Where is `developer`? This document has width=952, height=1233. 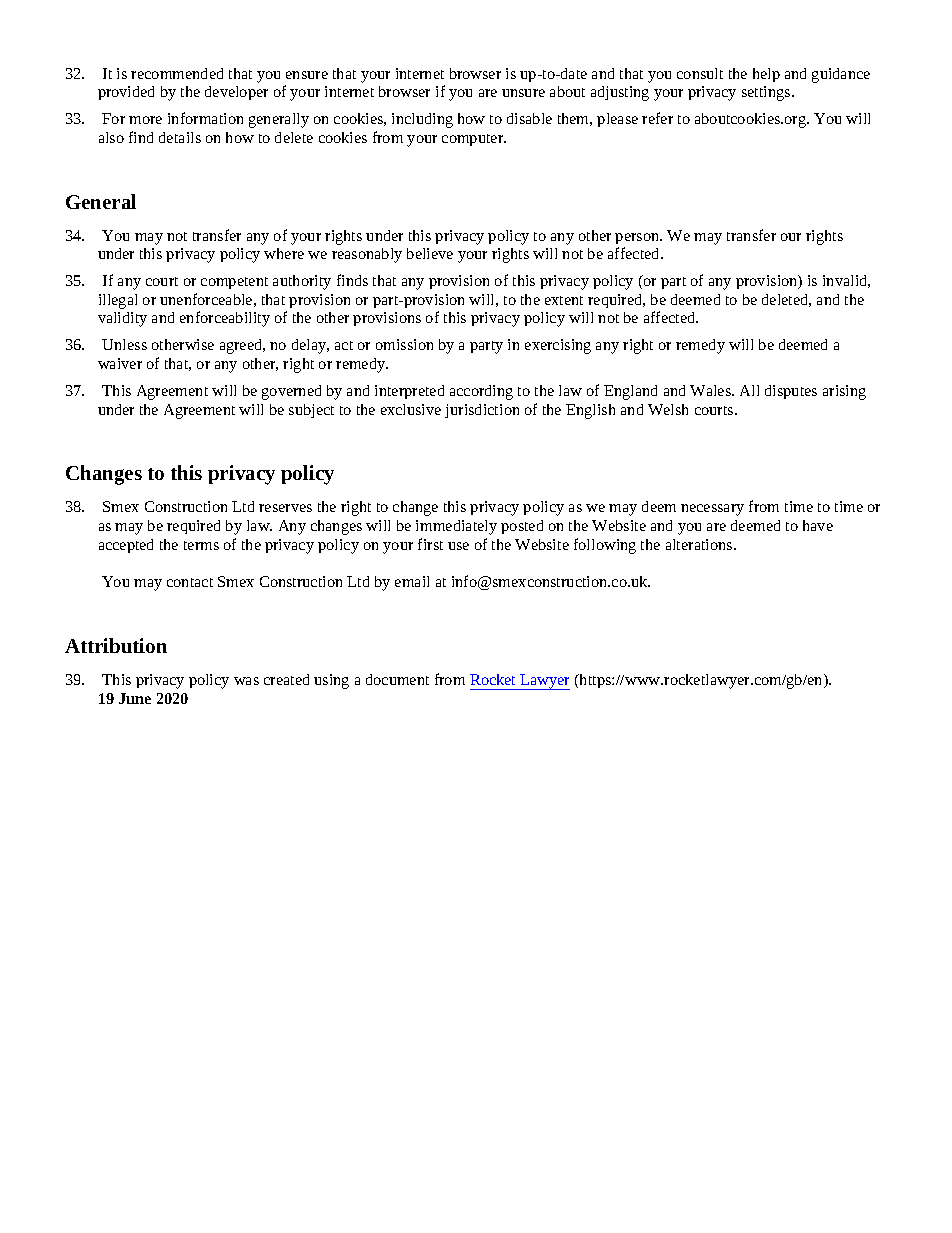
developer is located at coordinates (236, 93).
